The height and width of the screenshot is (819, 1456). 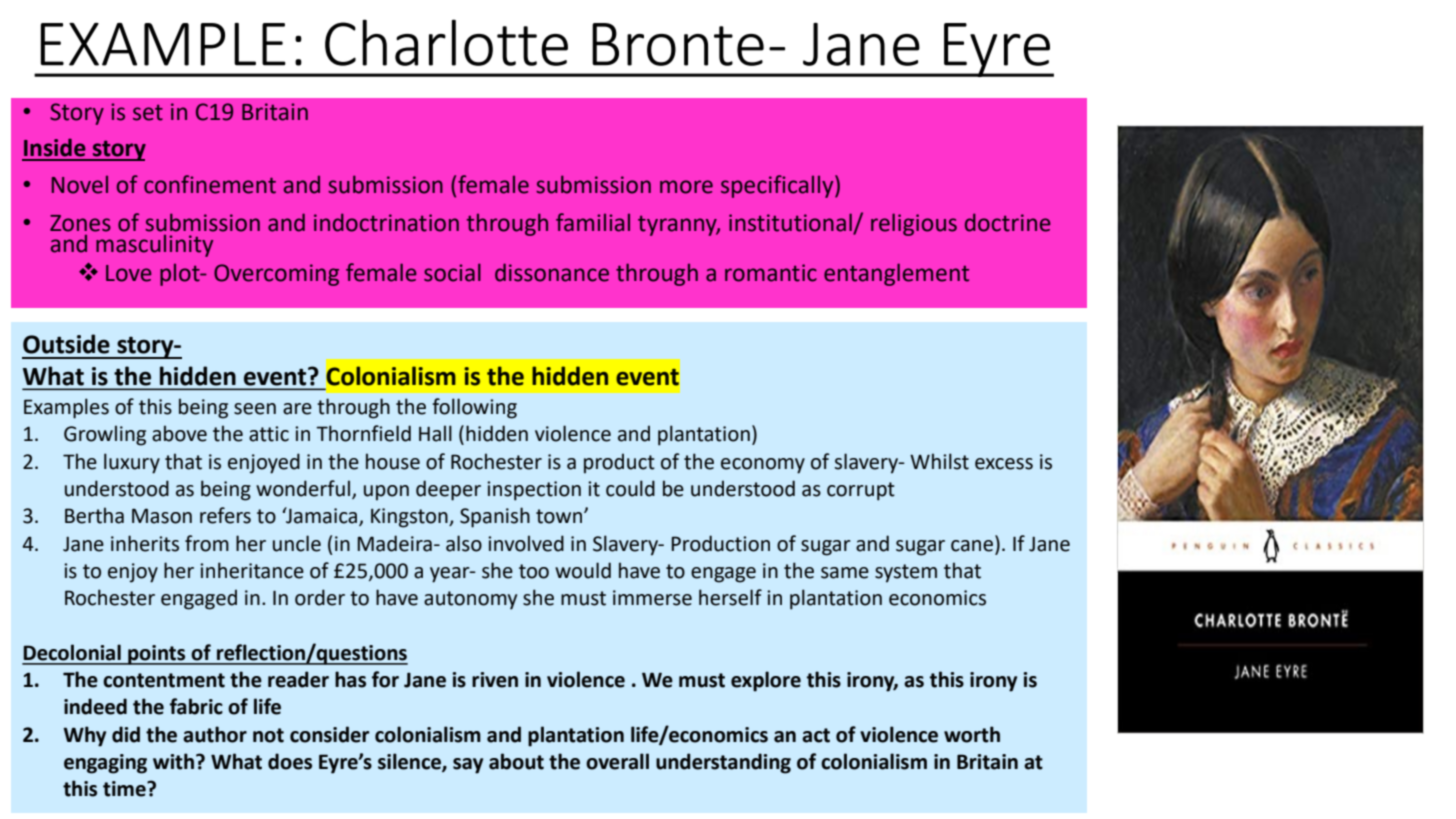 I want to click on involved, so click(x=526, y=543).
